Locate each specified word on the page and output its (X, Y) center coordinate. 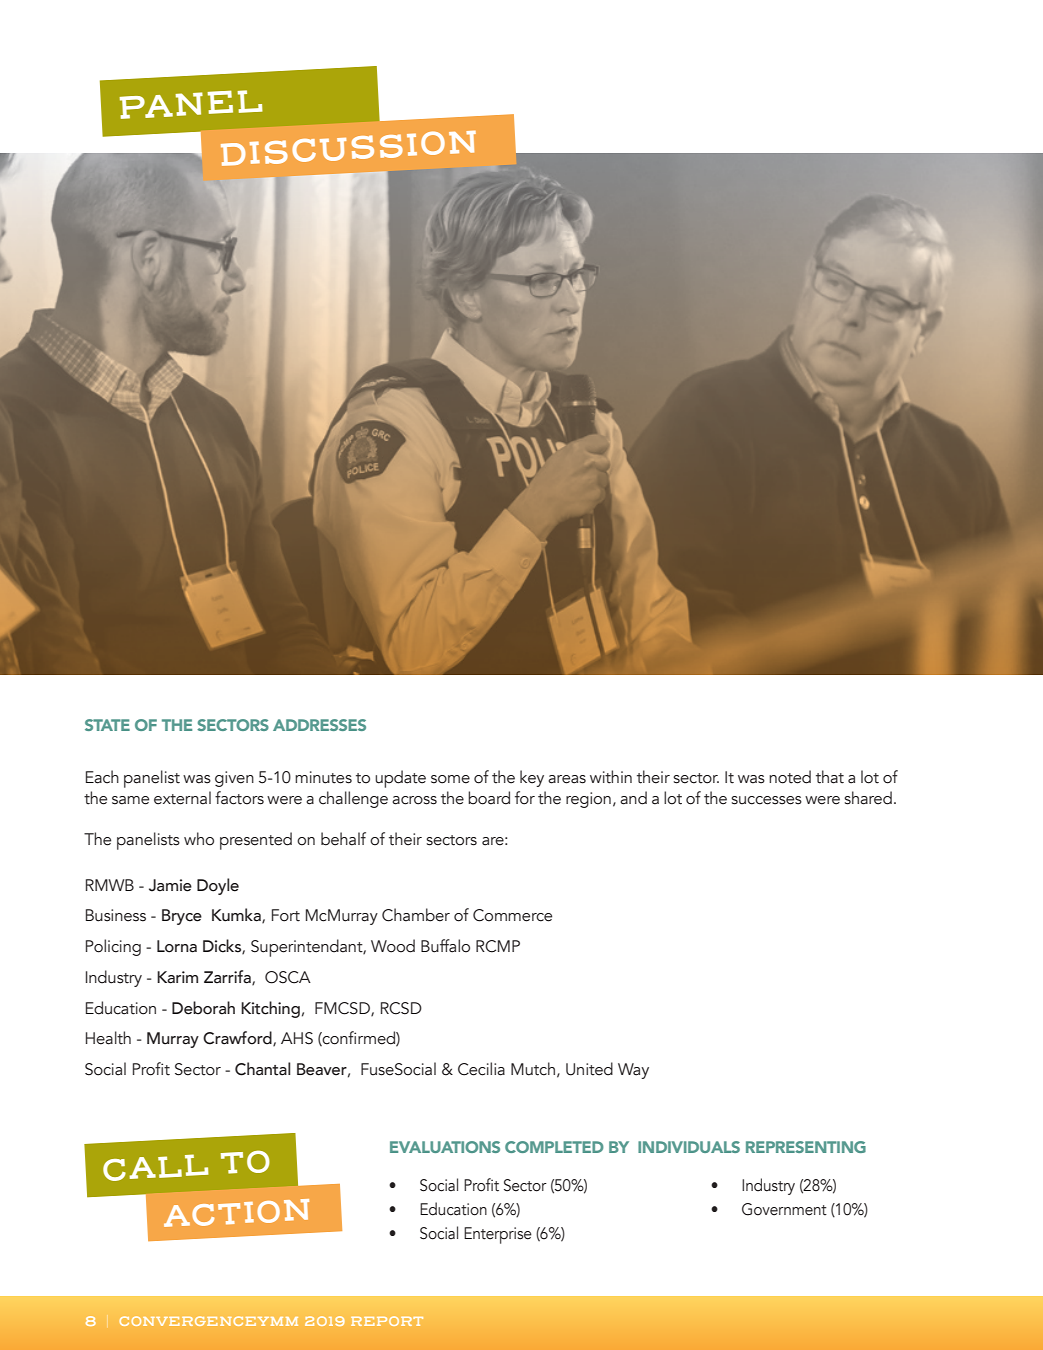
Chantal (262, 1069)
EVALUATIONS (445, 1147)
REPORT (387, 1321)
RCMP (498, 946)
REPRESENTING (806, 1147)
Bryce (182, 917)
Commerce (512, 915)
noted (790, 777)
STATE (107, 725)
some (450, 779)
